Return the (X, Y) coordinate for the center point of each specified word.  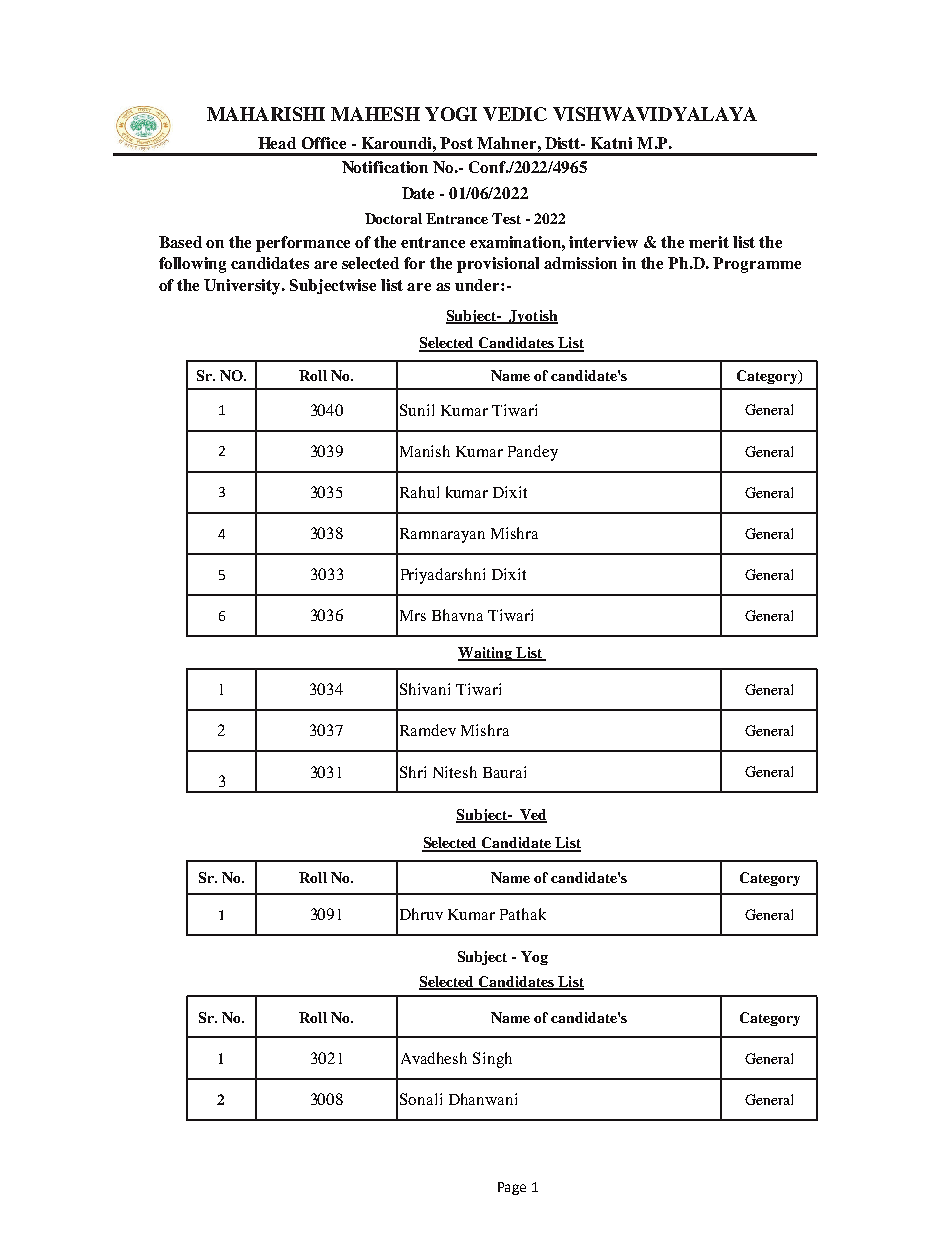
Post (456, 143)
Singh (492, 1060)
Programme (757, 265)
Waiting (486, 654)
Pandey (533, 453)
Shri (413, 772)
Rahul (419, 492)
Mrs (413, 615)
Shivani (425, 689)
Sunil (417, 410)
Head (277, 143)
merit (709, 242)
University (244, 287)
